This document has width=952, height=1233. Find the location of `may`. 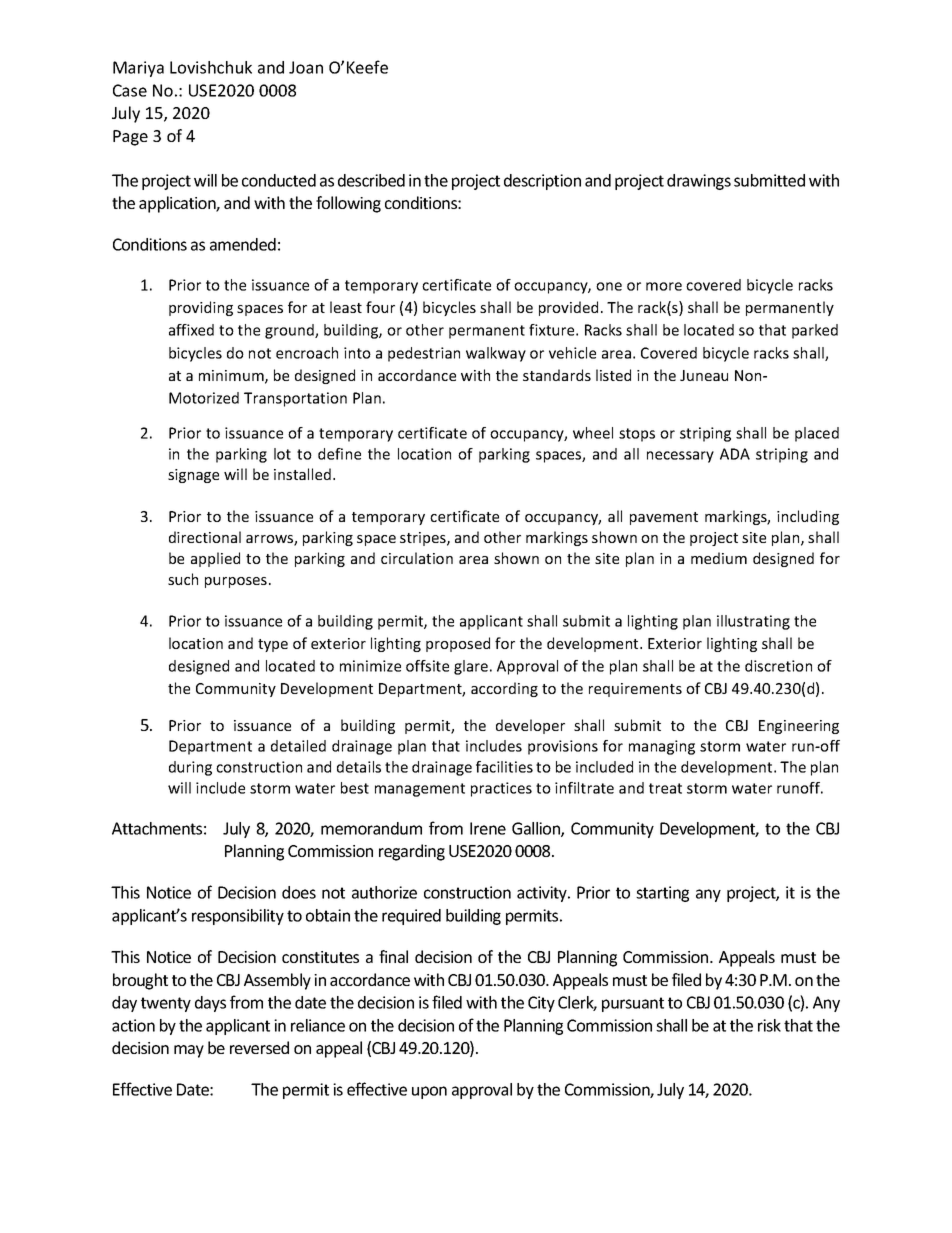

may is located at coordinates (189, 1051).
